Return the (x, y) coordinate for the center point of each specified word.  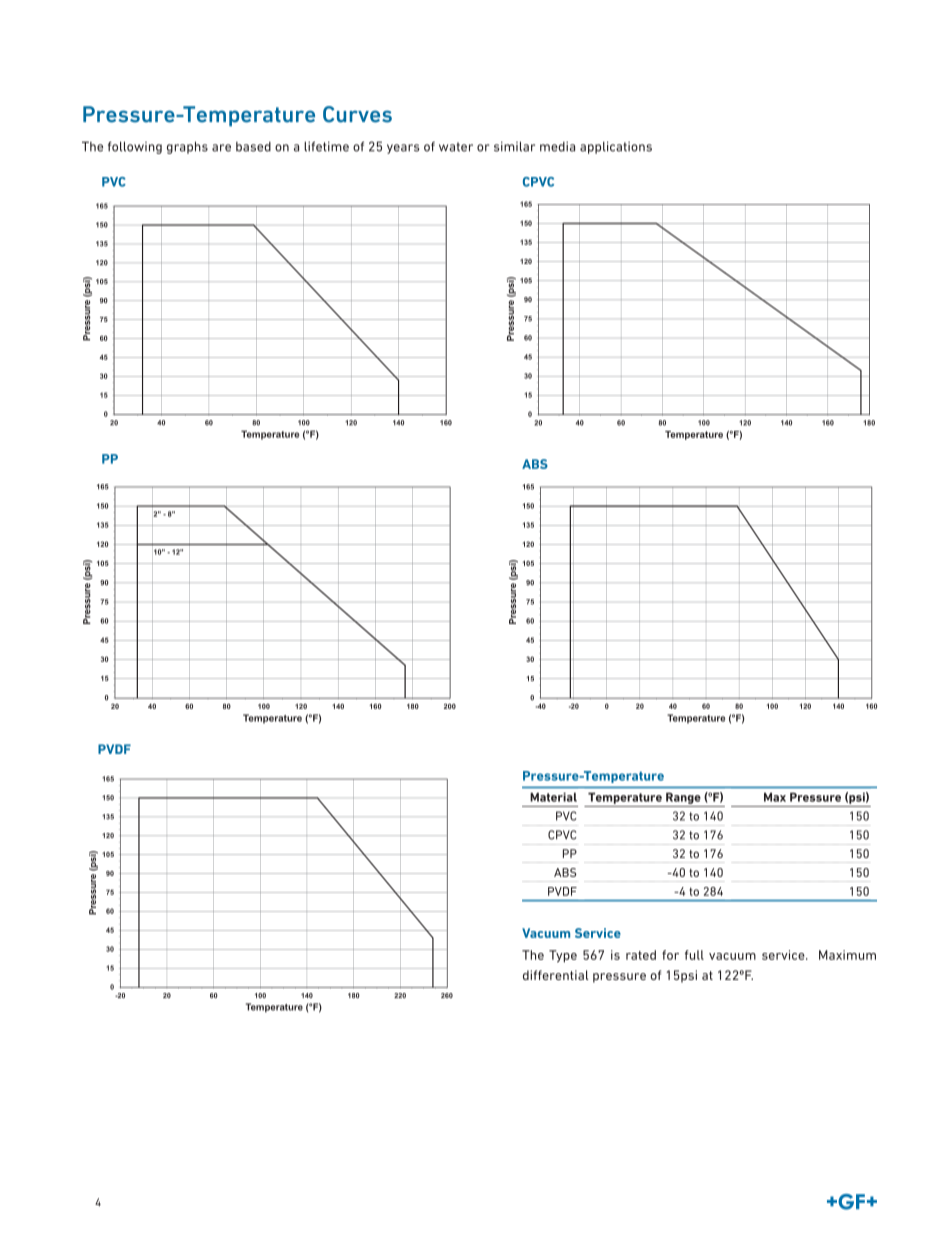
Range (683, 798)
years (403, 149)
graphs (187, 147)
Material (553, 797)
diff (533, 975)
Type (563, 956)
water (456, 147)
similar (514, 146)
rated (641, 955)
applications (616, 147)
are (221, 148)
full (694, 955)
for (670, 955)
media (557, 146)
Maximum (847, 955)
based (253, 147)
